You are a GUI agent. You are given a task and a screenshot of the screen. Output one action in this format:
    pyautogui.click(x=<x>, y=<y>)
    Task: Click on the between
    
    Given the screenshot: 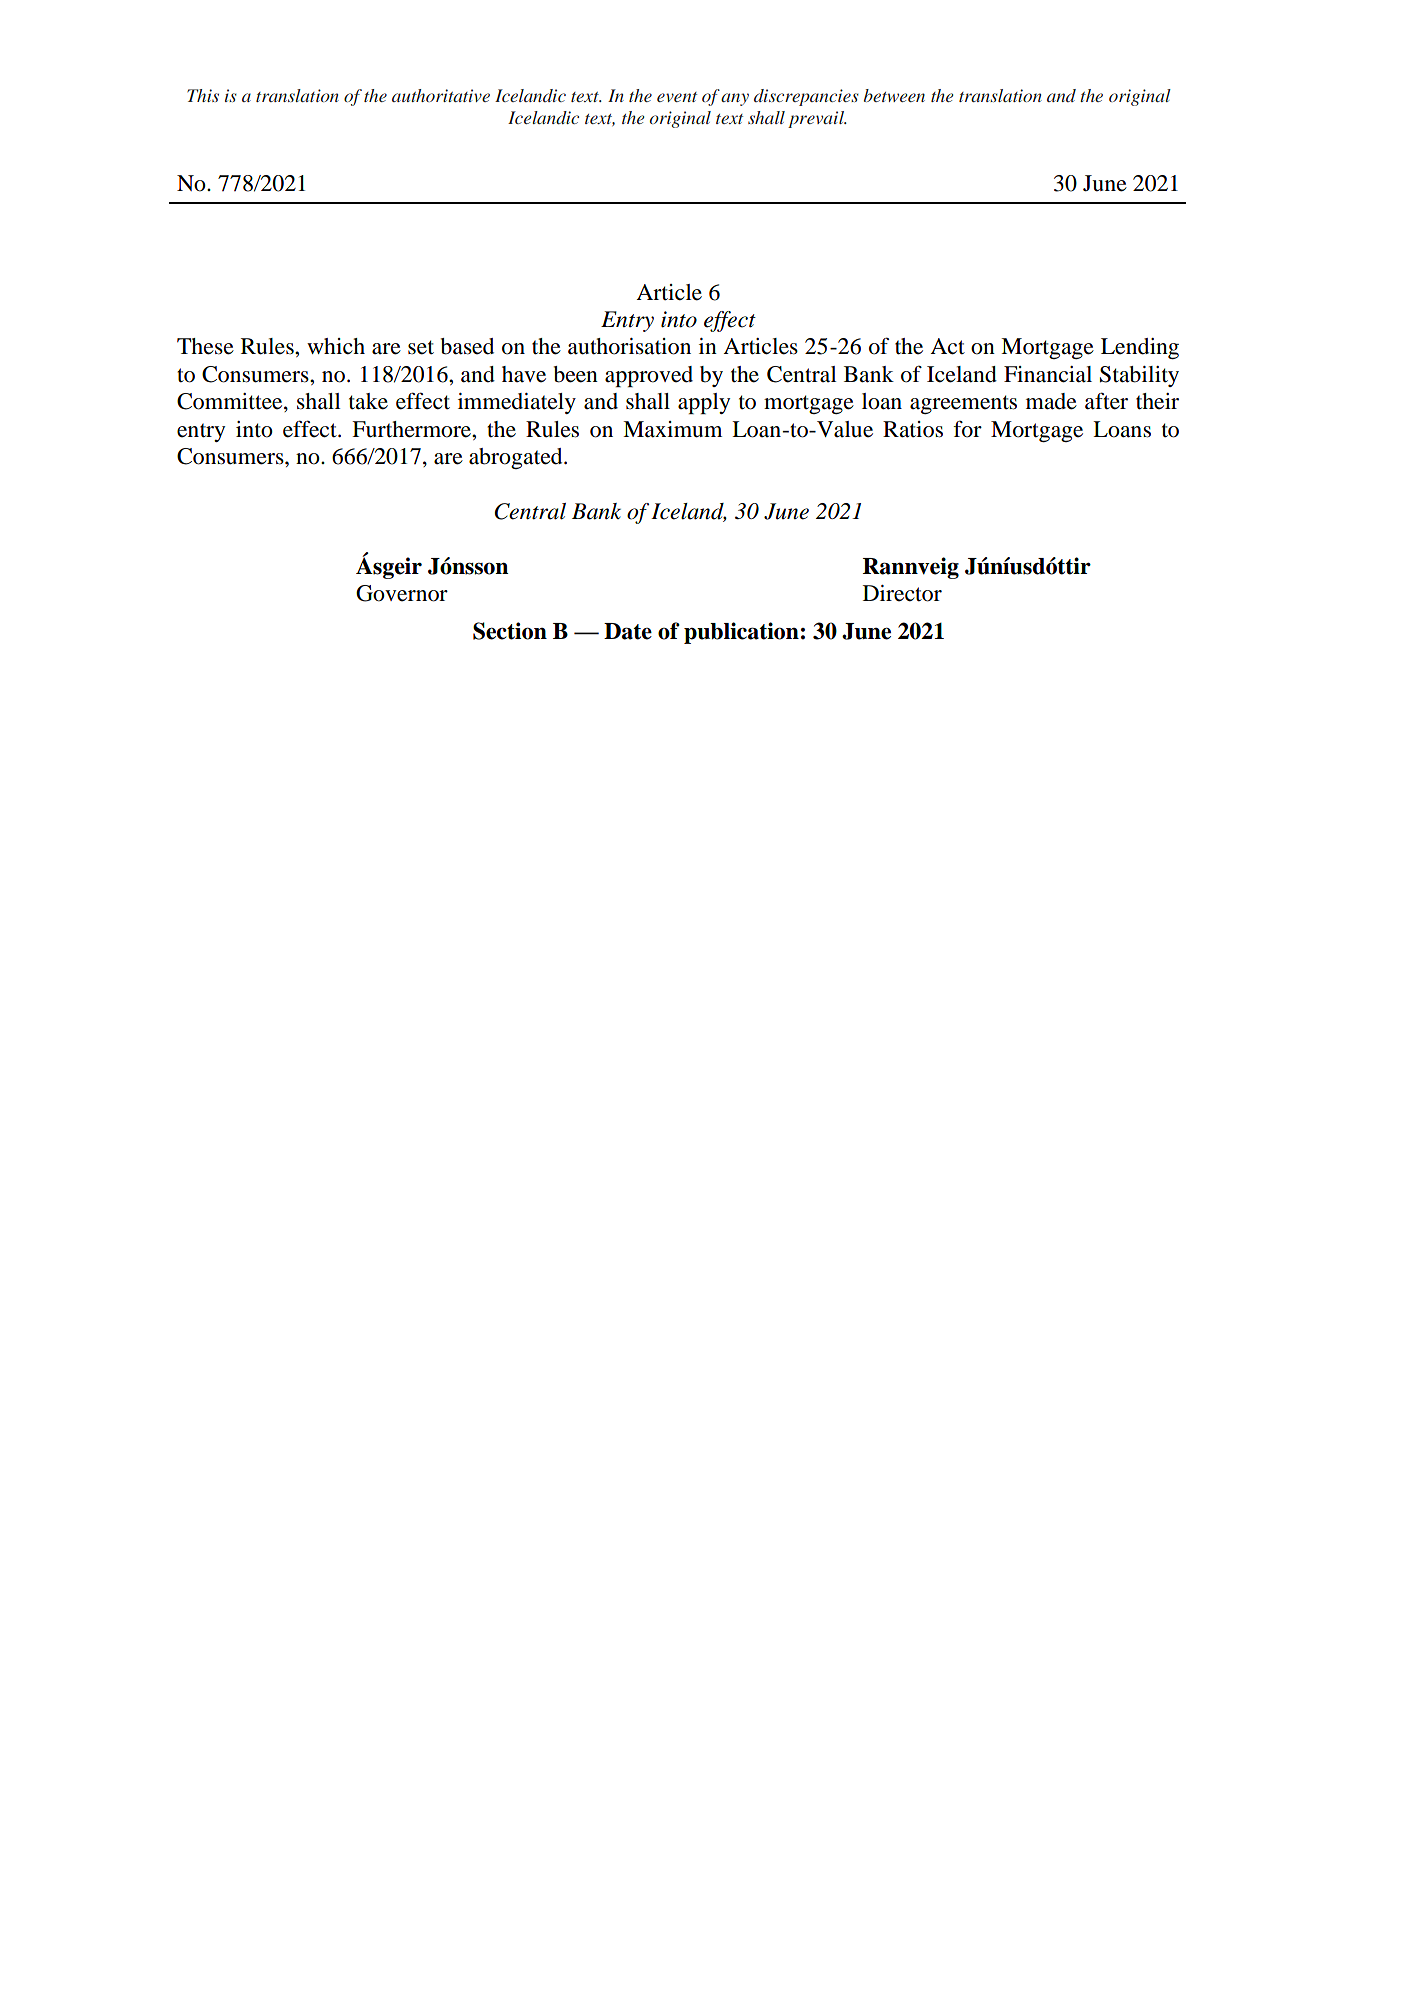 What is the action you would take?
    pyautogui.click(x=894, y=95)
